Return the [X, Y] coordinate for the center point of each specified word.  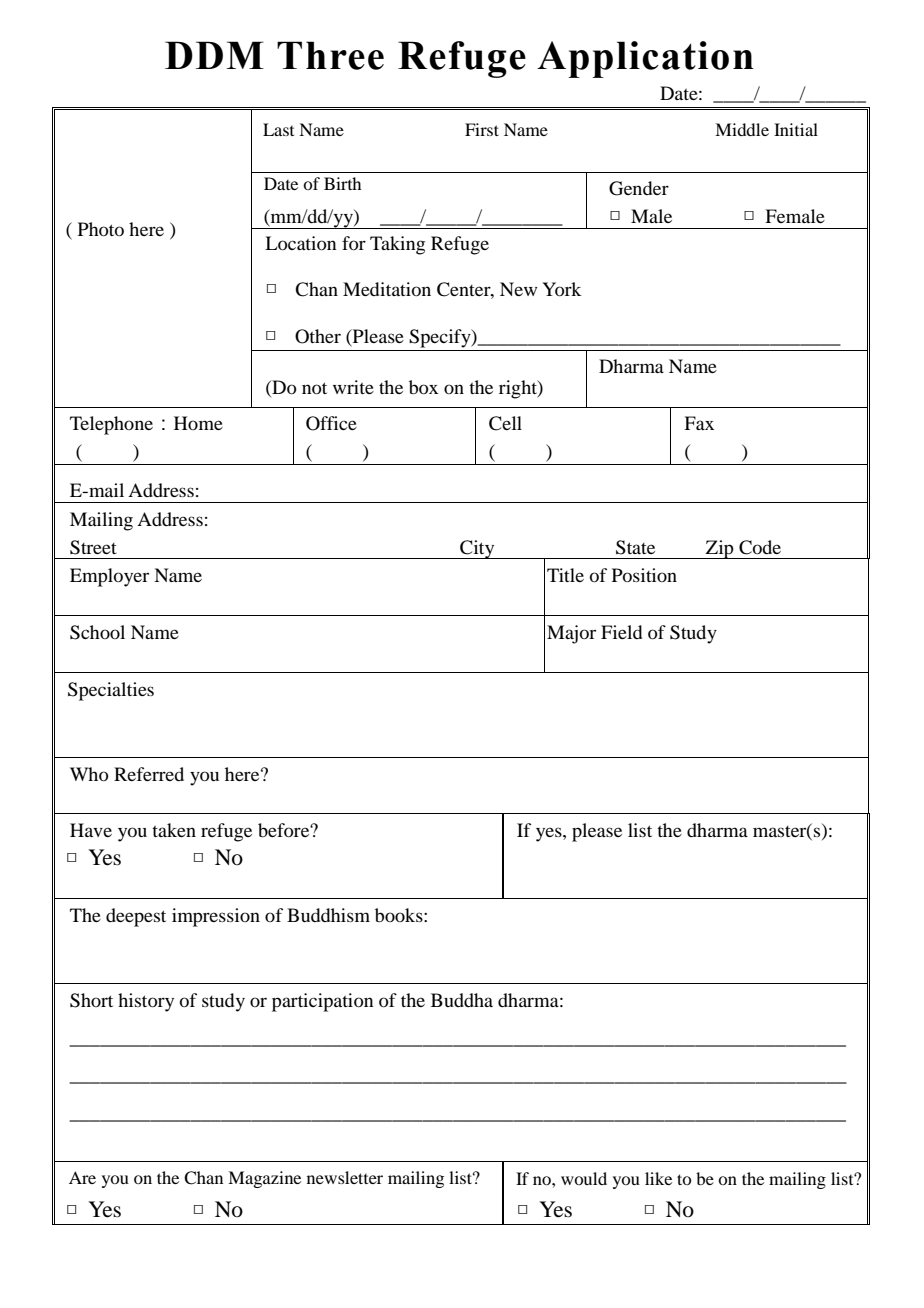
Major [571, 634]
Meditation [387, 289]
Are [82, 1177]
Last [278, 129]
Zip [720, 549]
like [658, 1178]
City [477, 549]
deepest [136, 917]
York [562, 289]
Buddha [462, 1000]
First [482, 129]
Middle [742, 129]
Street [93, 547]
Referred [149, 774]
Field [621, 632]
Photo [101, 229]
